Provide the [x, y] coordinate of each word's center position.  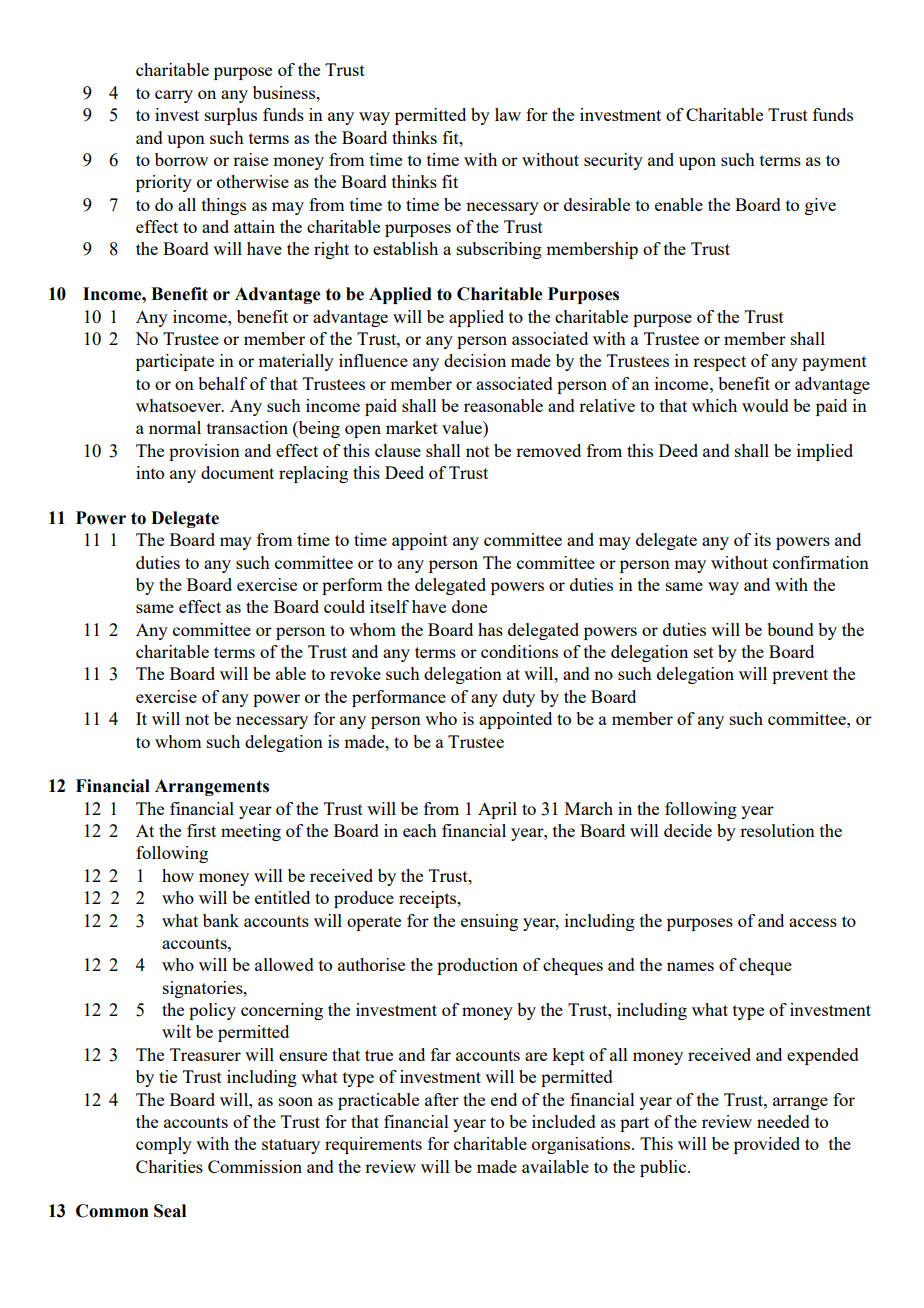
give [820, 206]
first [201, 830]
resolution [777, 830]
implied [825, 452]
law [508, 114]
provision [204, 452]
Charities [169, 1166]
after [442, 1099]
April [497, 810]
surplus [231, 116]
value [463, 427]
